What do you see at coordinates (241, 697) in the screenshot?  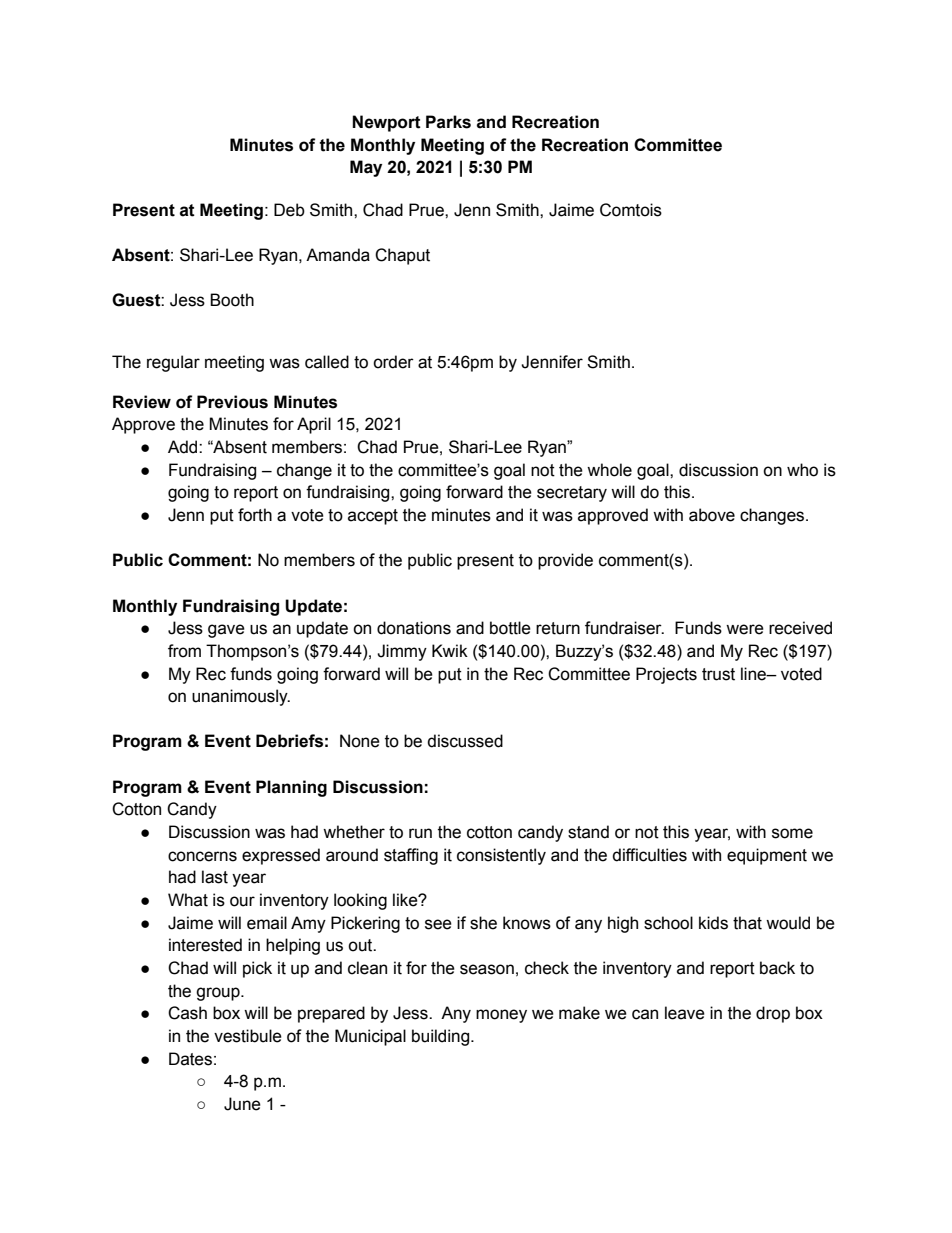 I see `unanimously` at bounding box center [241, 697].
